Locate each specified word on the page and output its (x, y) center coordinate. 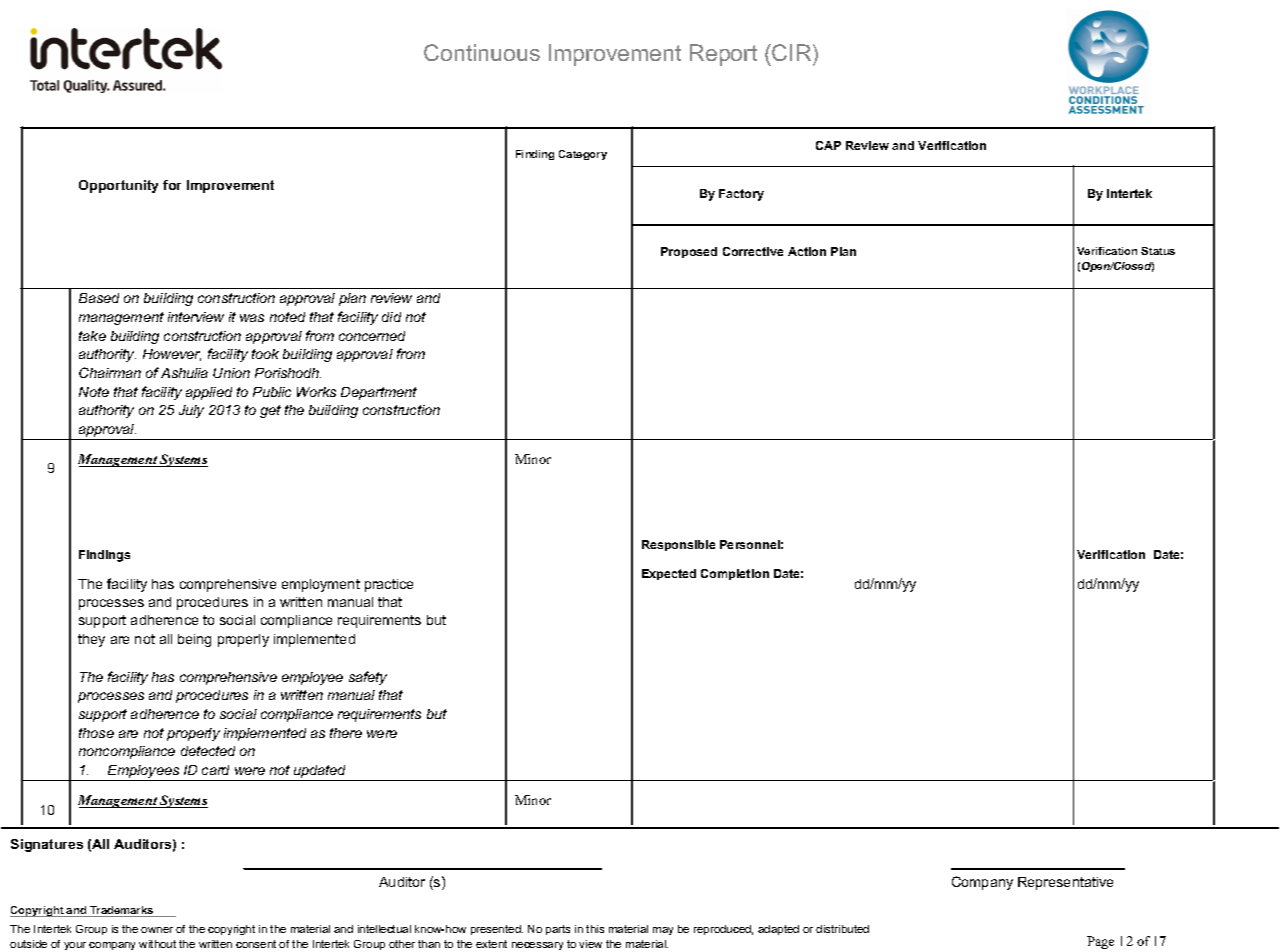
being (194, 640)
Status (1158, 251)
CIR (793, 52)
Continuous (482, 52)
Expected (669, 574)
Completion (735, 574)
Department (379, 393)
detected (208, 751)
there (346, 733)
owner (157, 930)
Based (99, 298)
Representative (1065, 883)
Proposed (689, 252)
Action (807, 251)
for (172, 185)
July (191, 411)
